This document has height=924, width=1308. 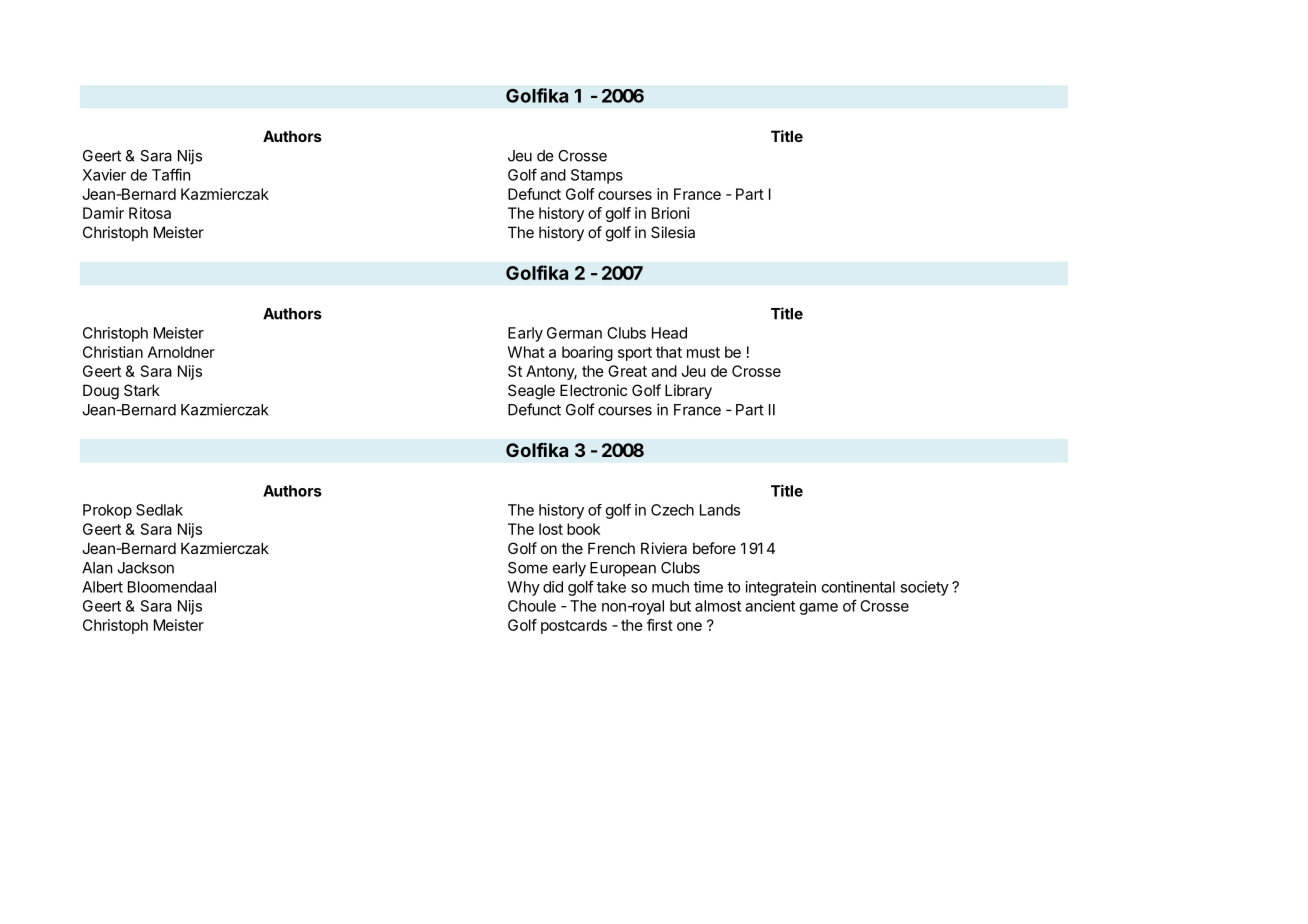 I want to click on Silesia, so click(x=673, y=232).
